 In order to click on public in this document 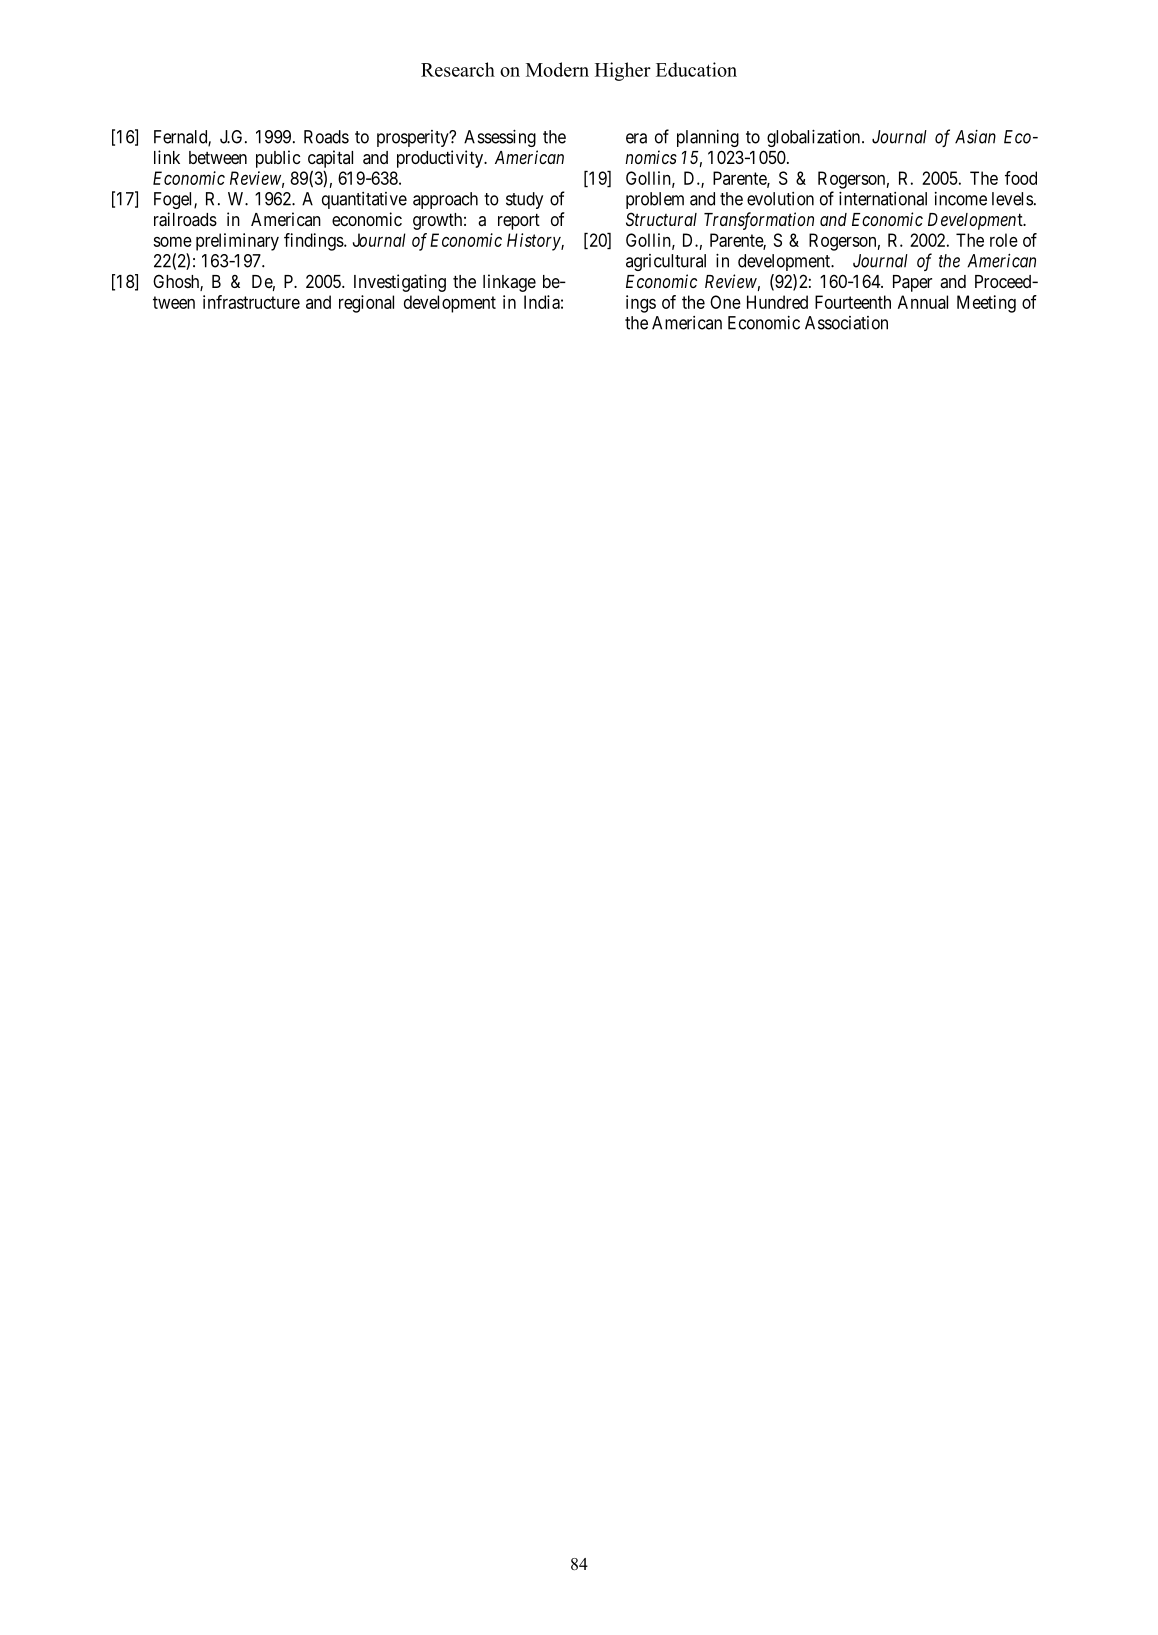, I will do `click(278, 159)`.
